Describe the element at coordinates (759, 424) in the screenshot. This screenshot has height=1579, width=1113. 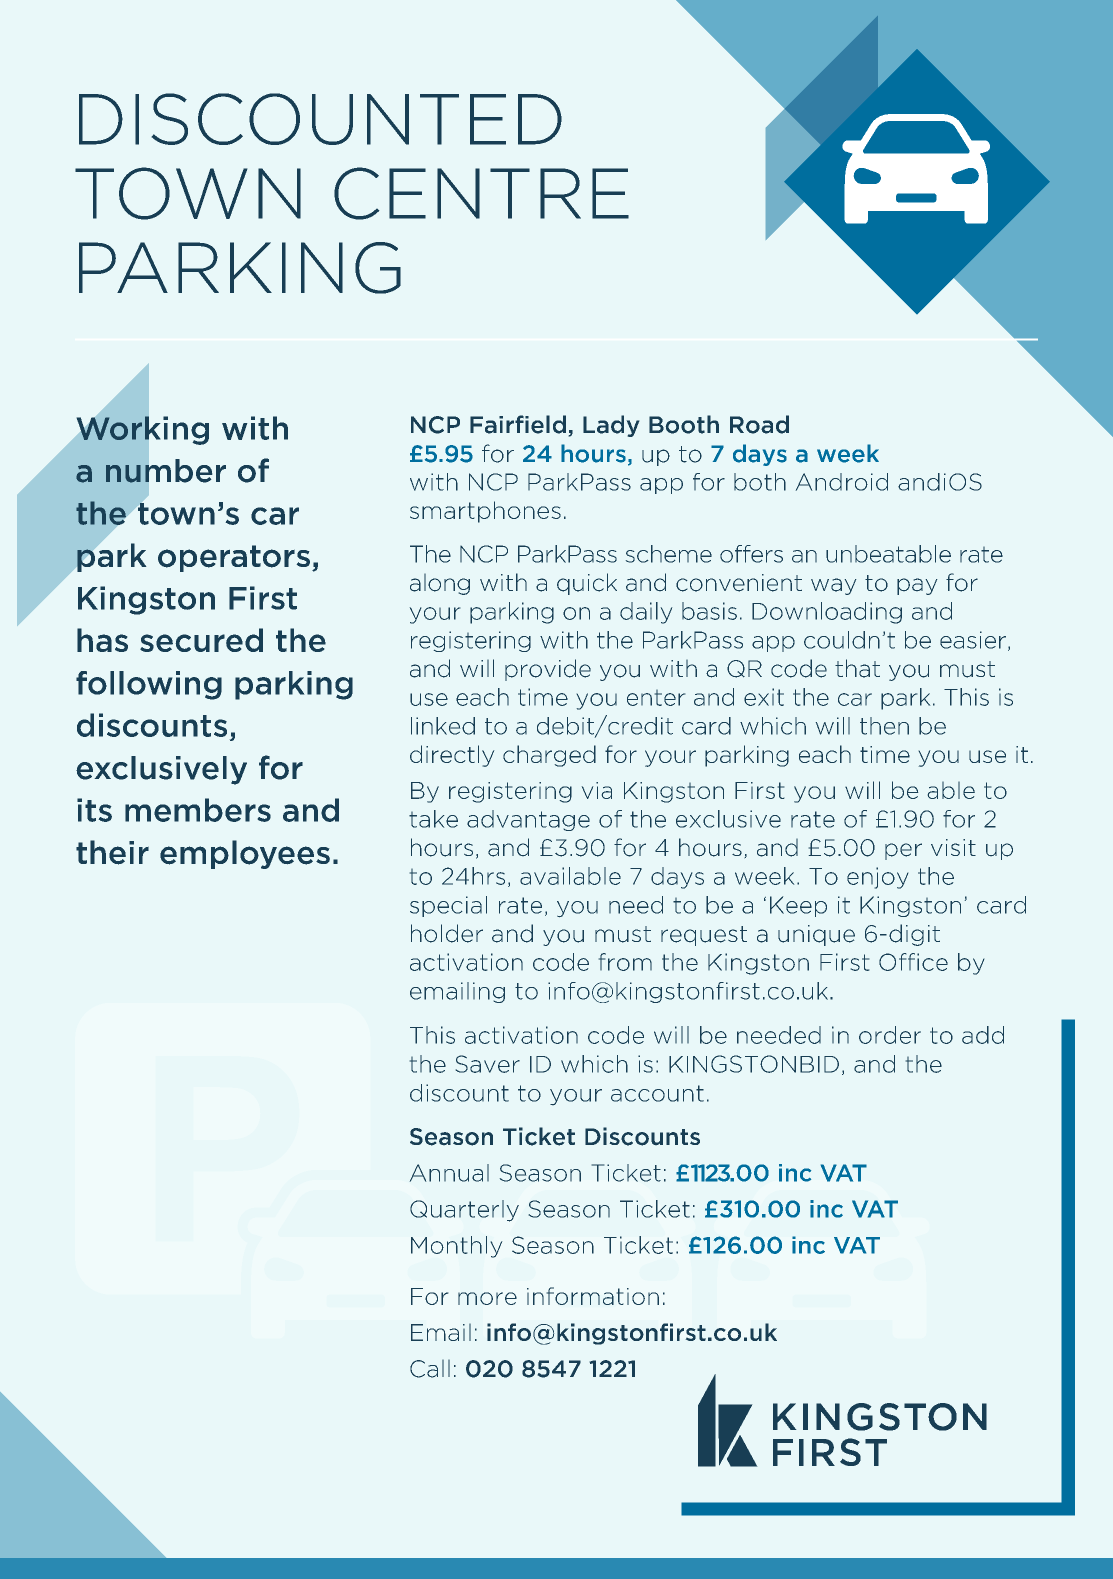
I see `Road` at that location.
